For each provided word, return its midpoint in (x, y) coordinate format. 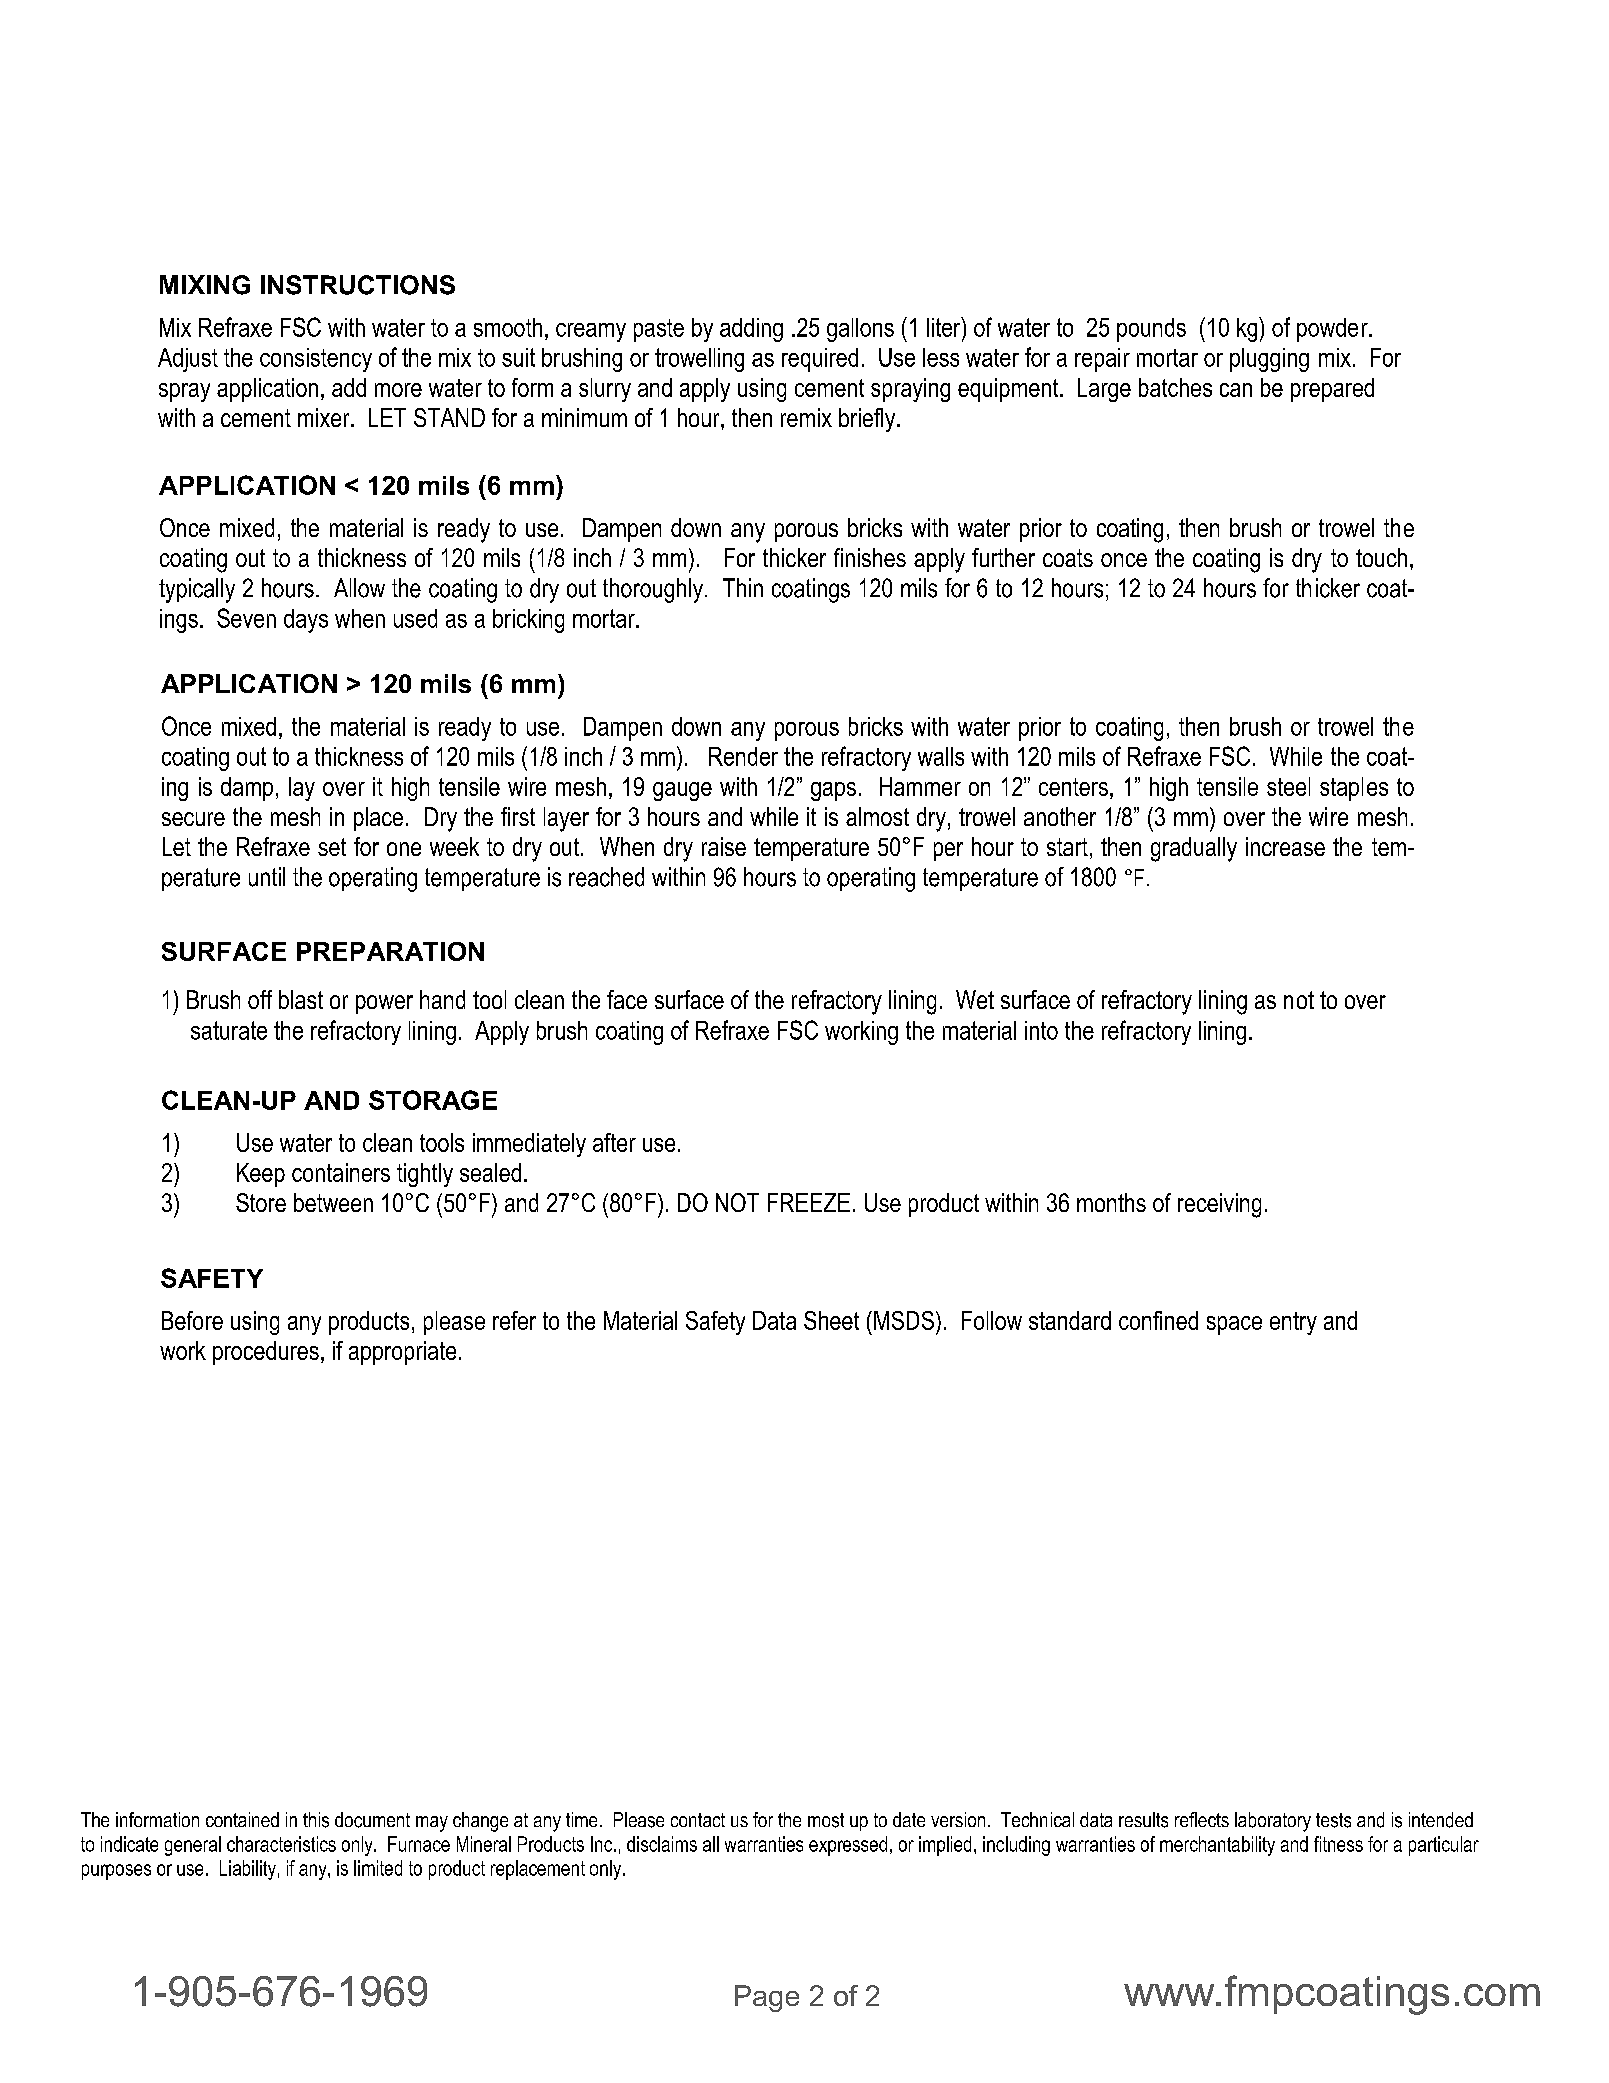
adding (751, 330)
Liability (248, 1870)
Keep (261, 1175)
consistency (316, 360)
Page (767, 1998)
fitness (1338, 1844)
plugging (1269, 360)
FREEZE (809, 1202)
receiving (1219, 1205)
